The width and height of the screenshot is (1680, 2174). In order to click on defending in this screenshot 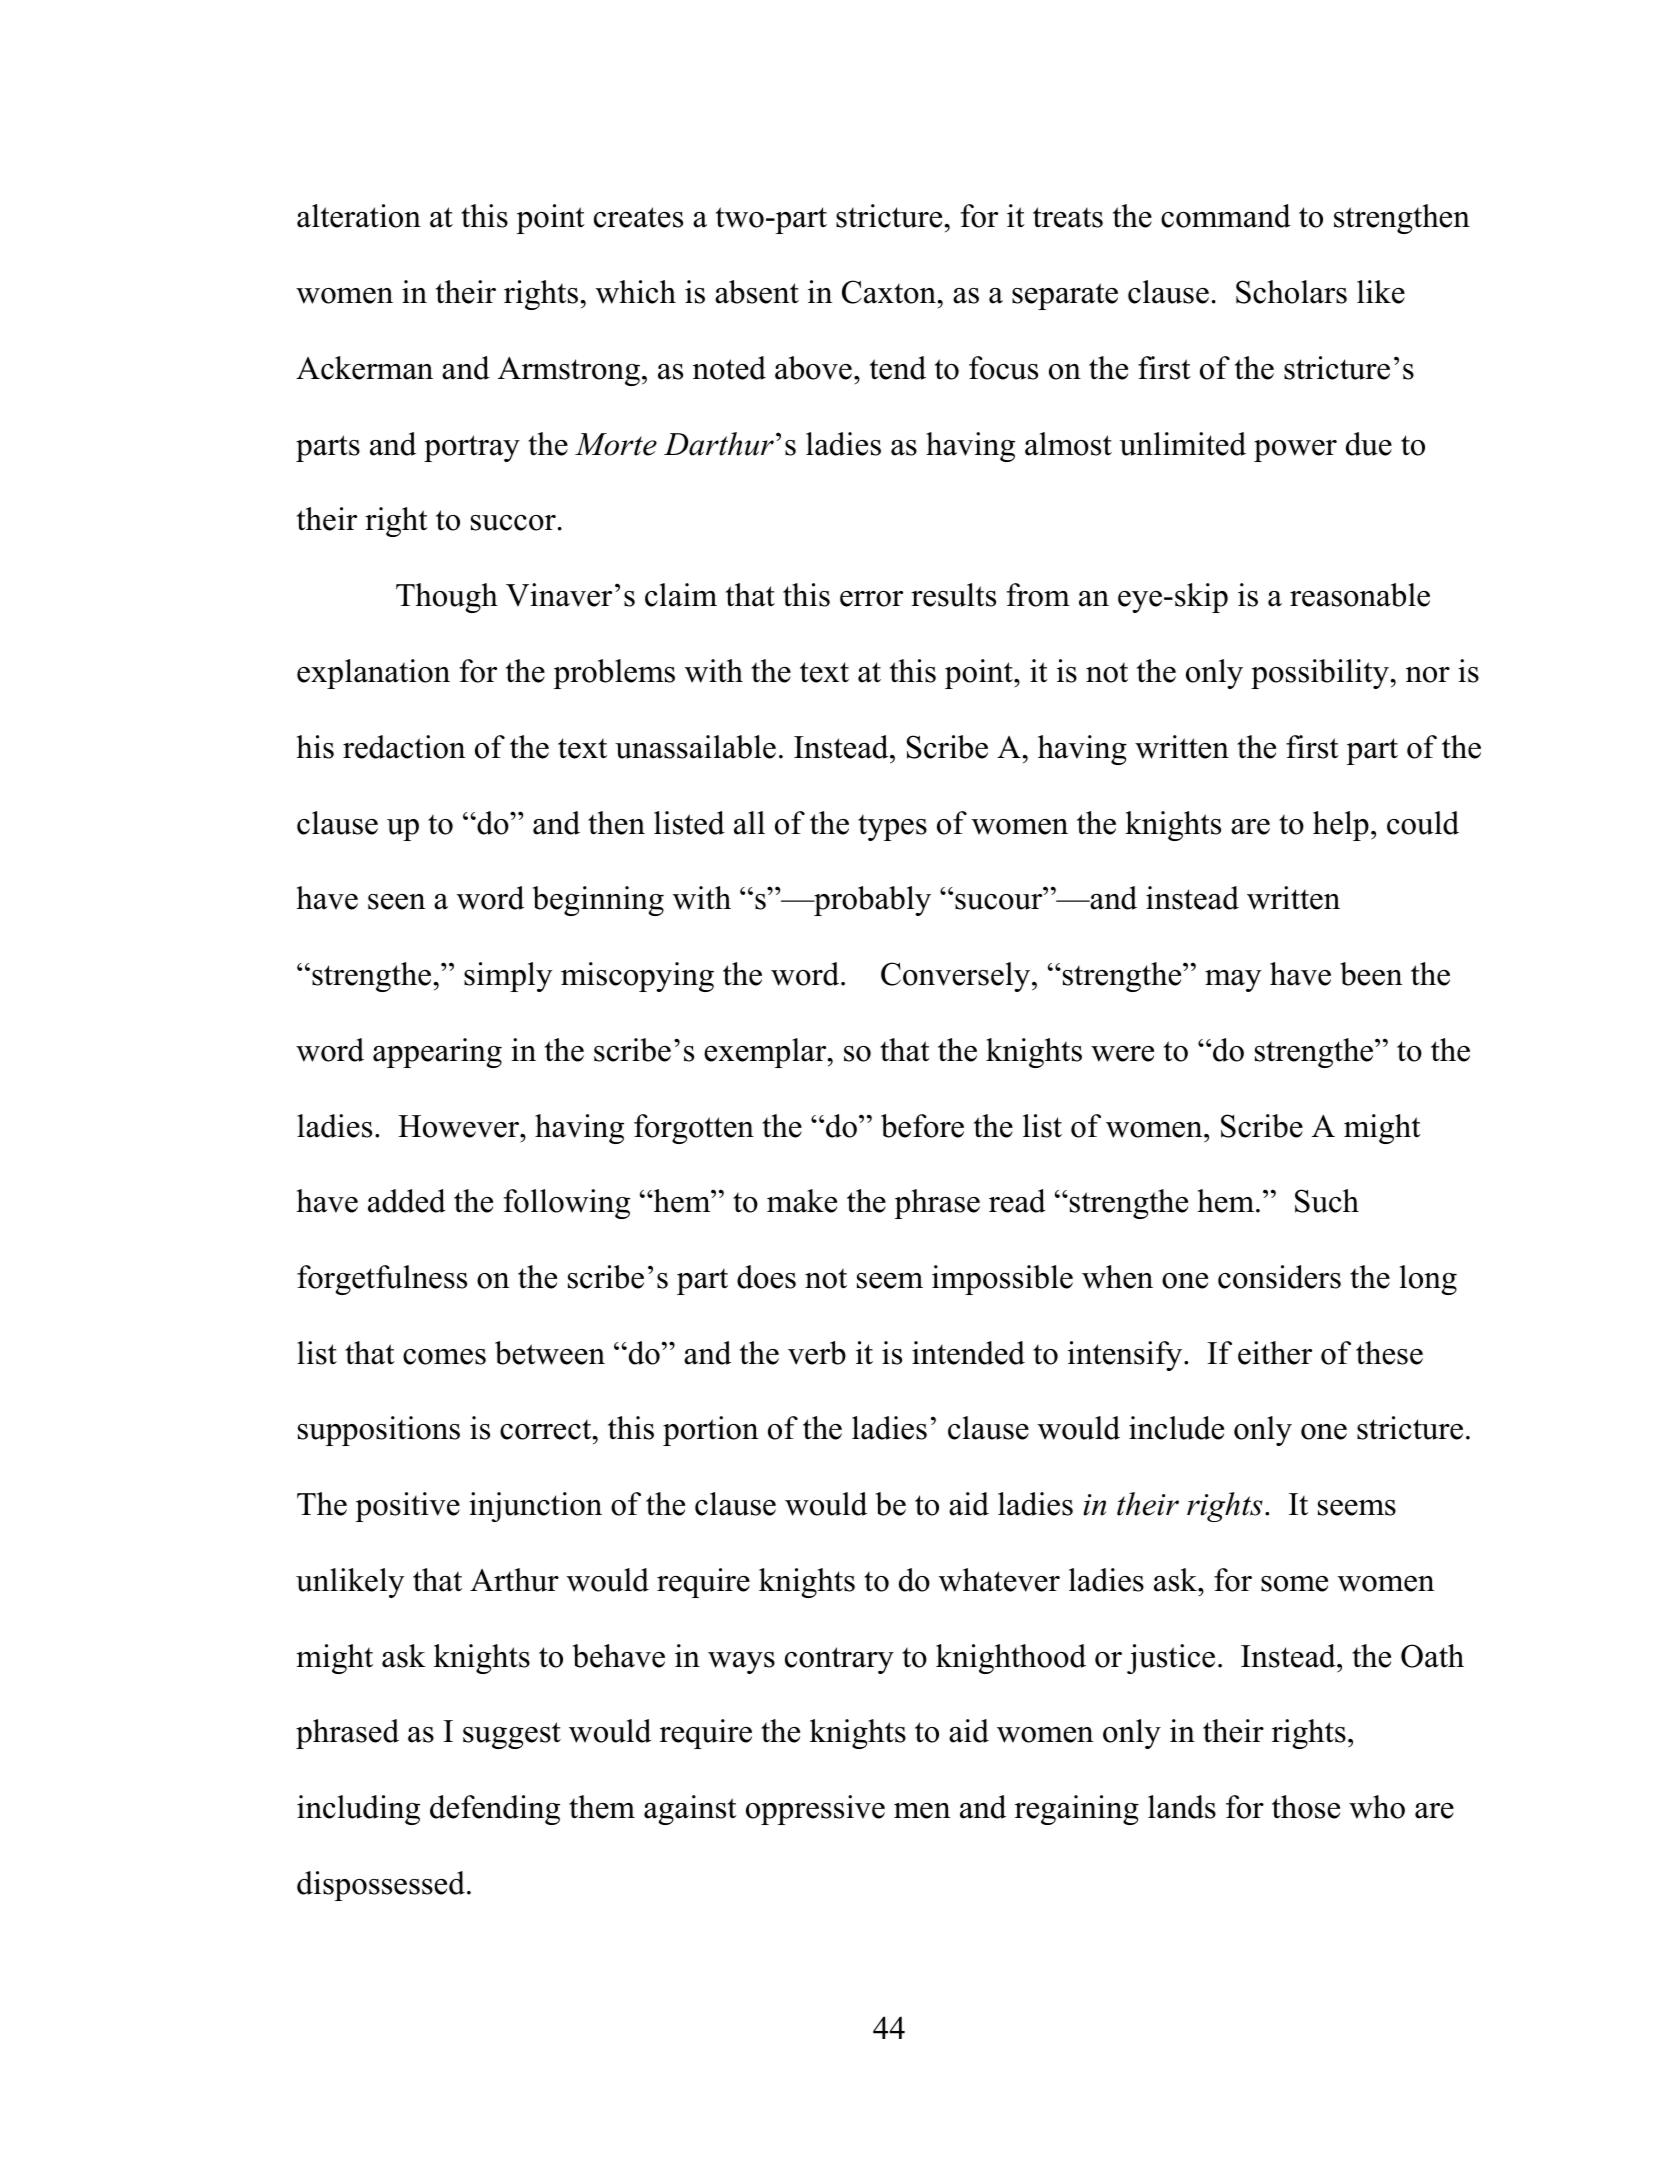, I will do `click(495, 1810)`.
